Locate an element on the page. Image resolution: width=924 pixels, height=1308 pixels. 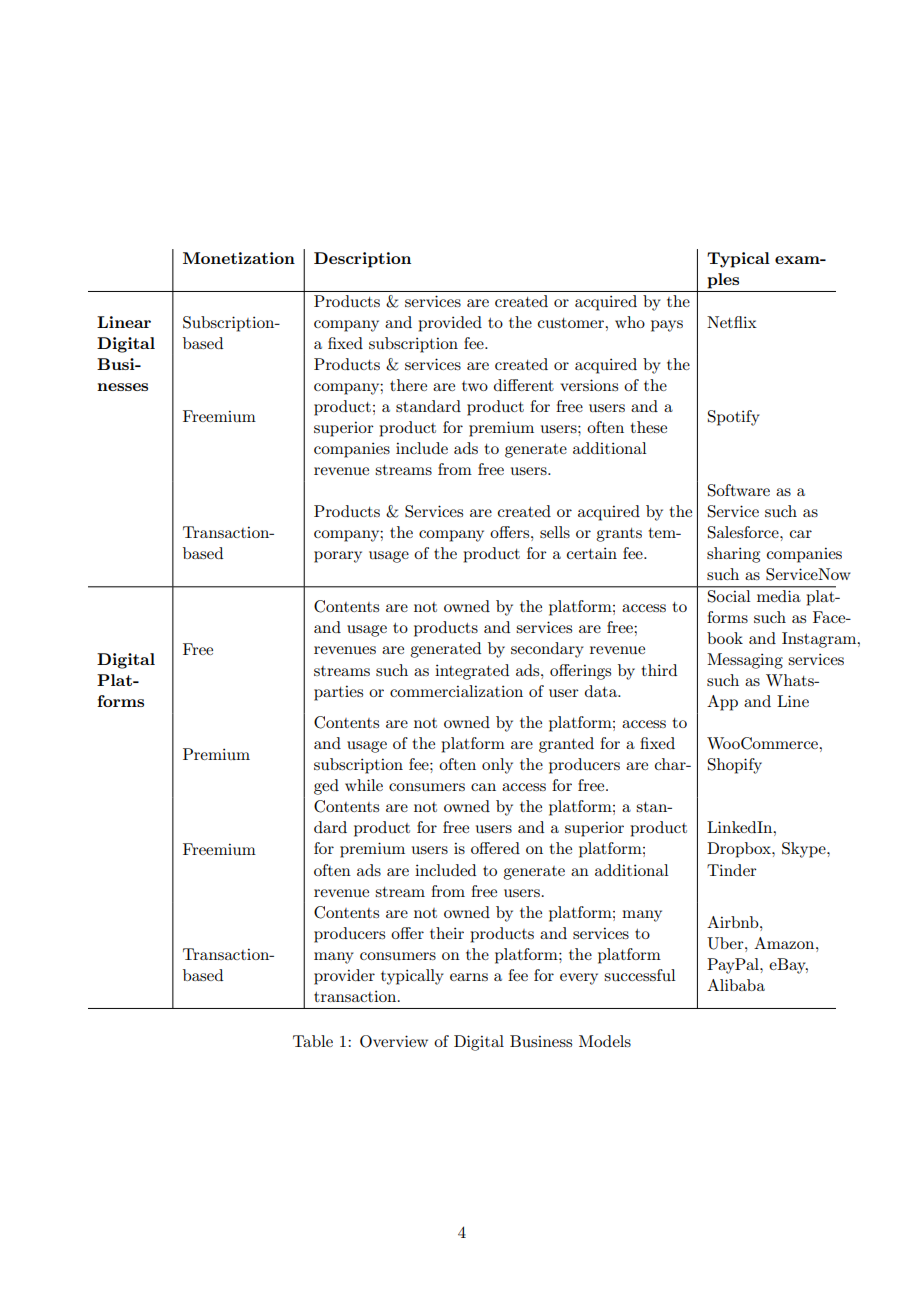
Shopify is located at coordinates (735, 766).
